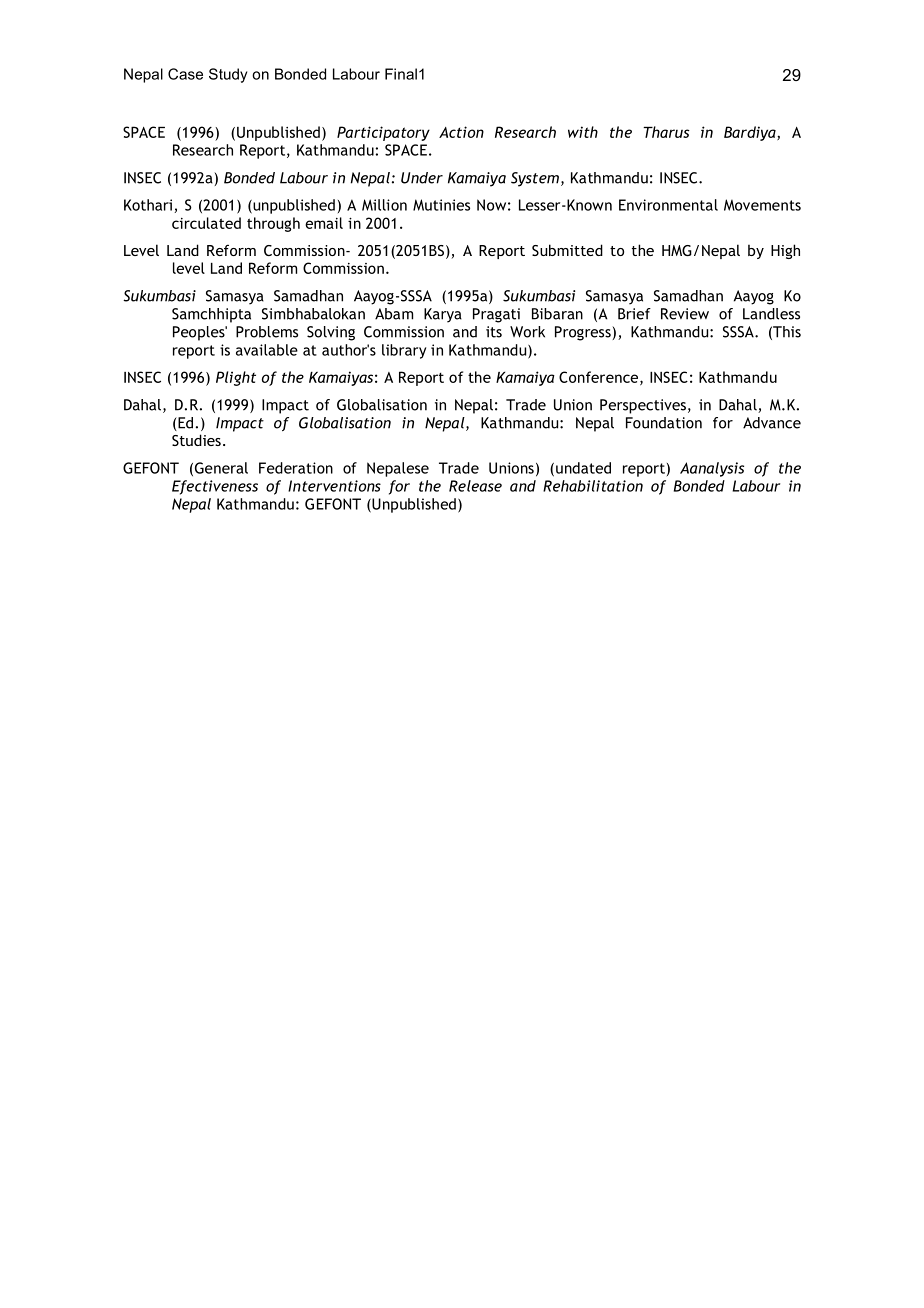 This image has height=1308, width=924. Describe the element at coordinates (296, 468) in the image. I see `Federation` at that location.
